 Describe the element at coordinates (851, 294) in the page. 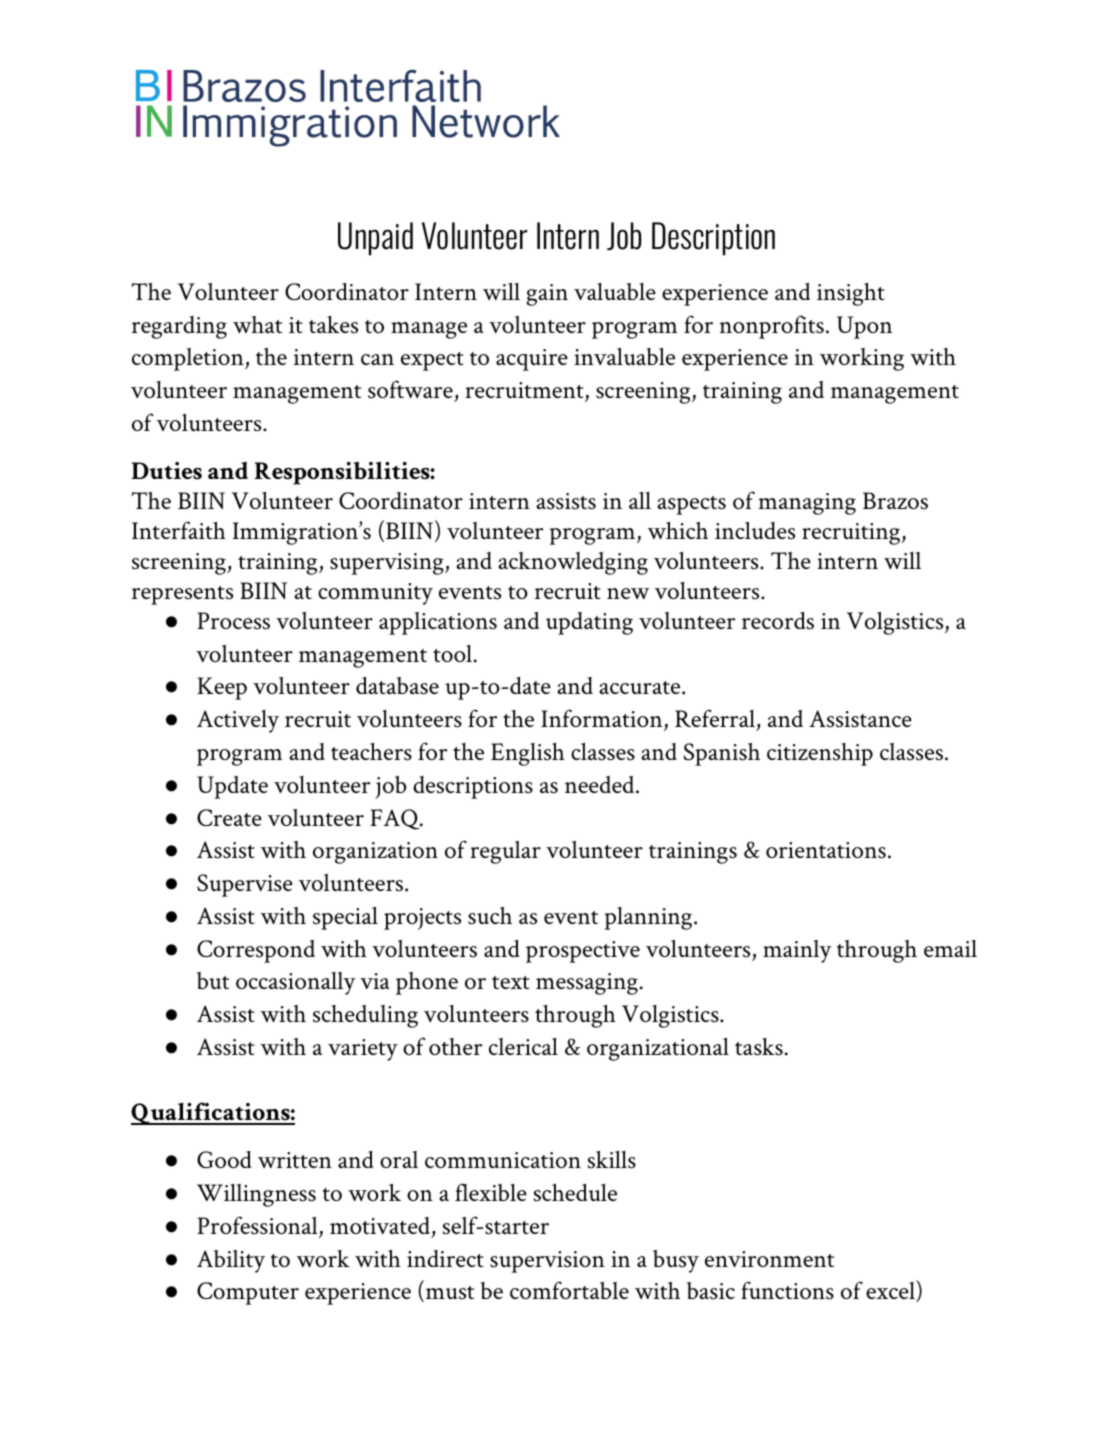

I see `insight` at that location.
